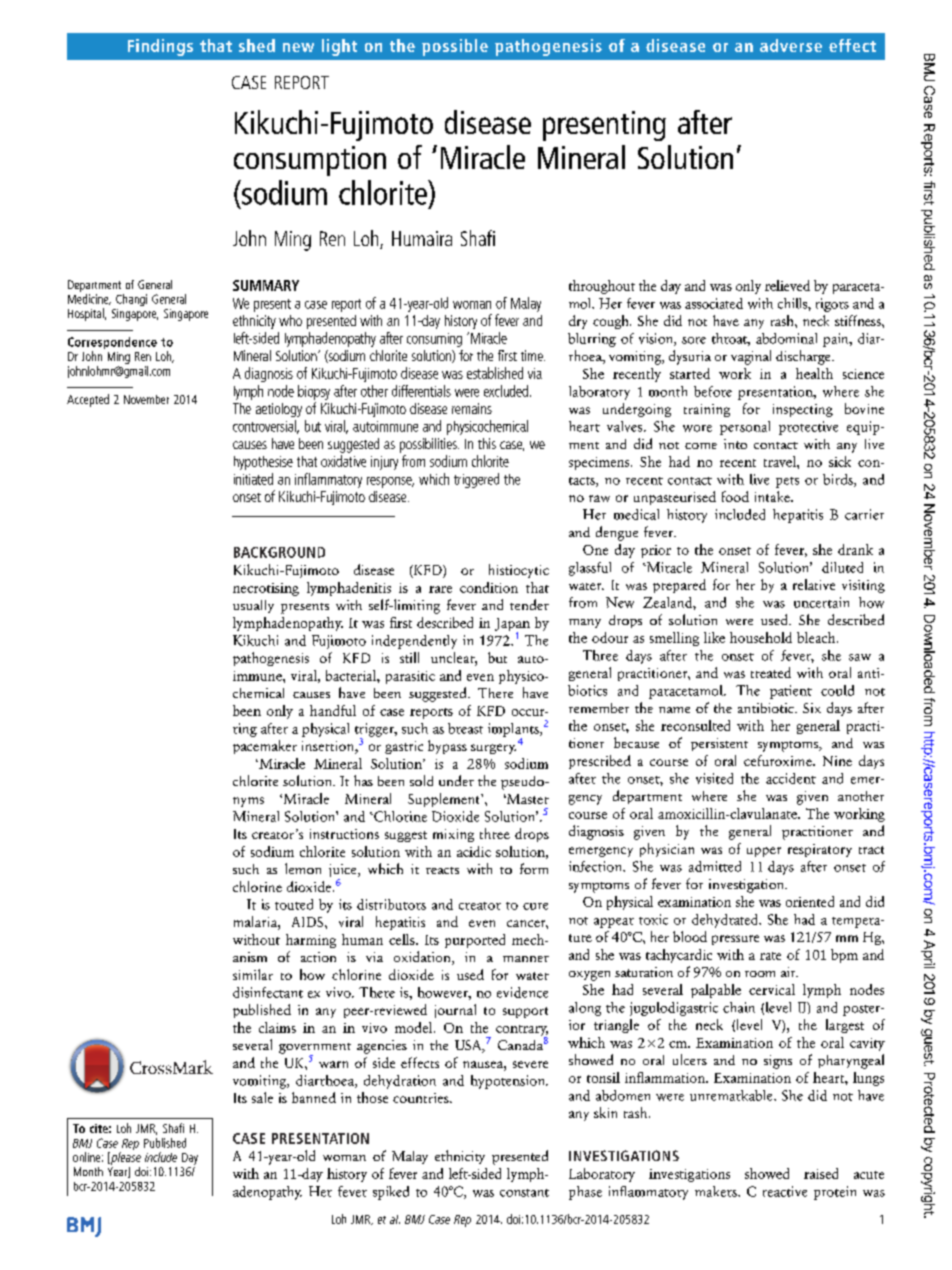  Describe the element at coordinates (160, 47) in the screenshot. I see `Findings` at that location.
